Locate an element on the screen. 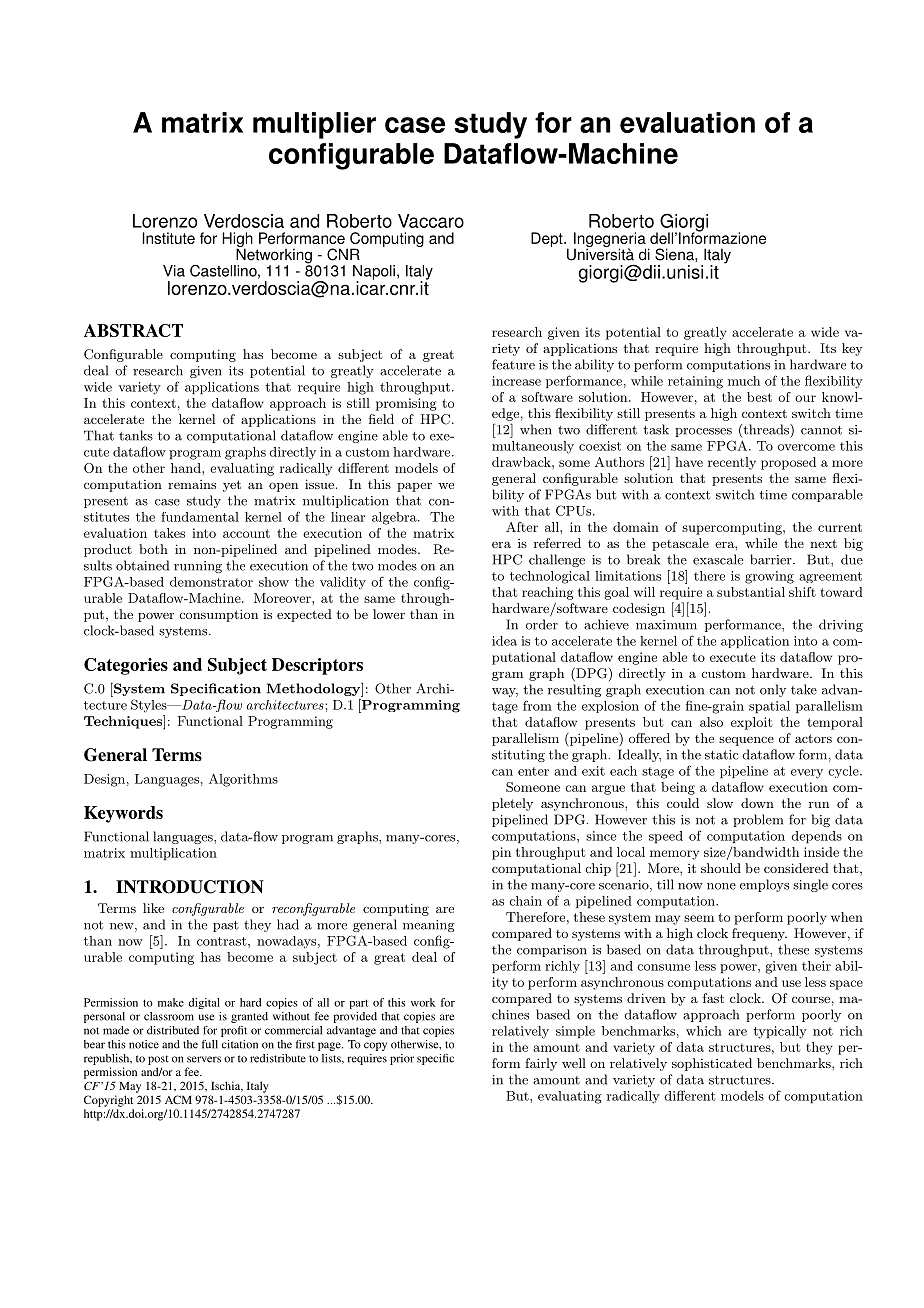 Image resolution: width=924 pixels, height=1308 pixels. much is located at coordinates (744, 381).
